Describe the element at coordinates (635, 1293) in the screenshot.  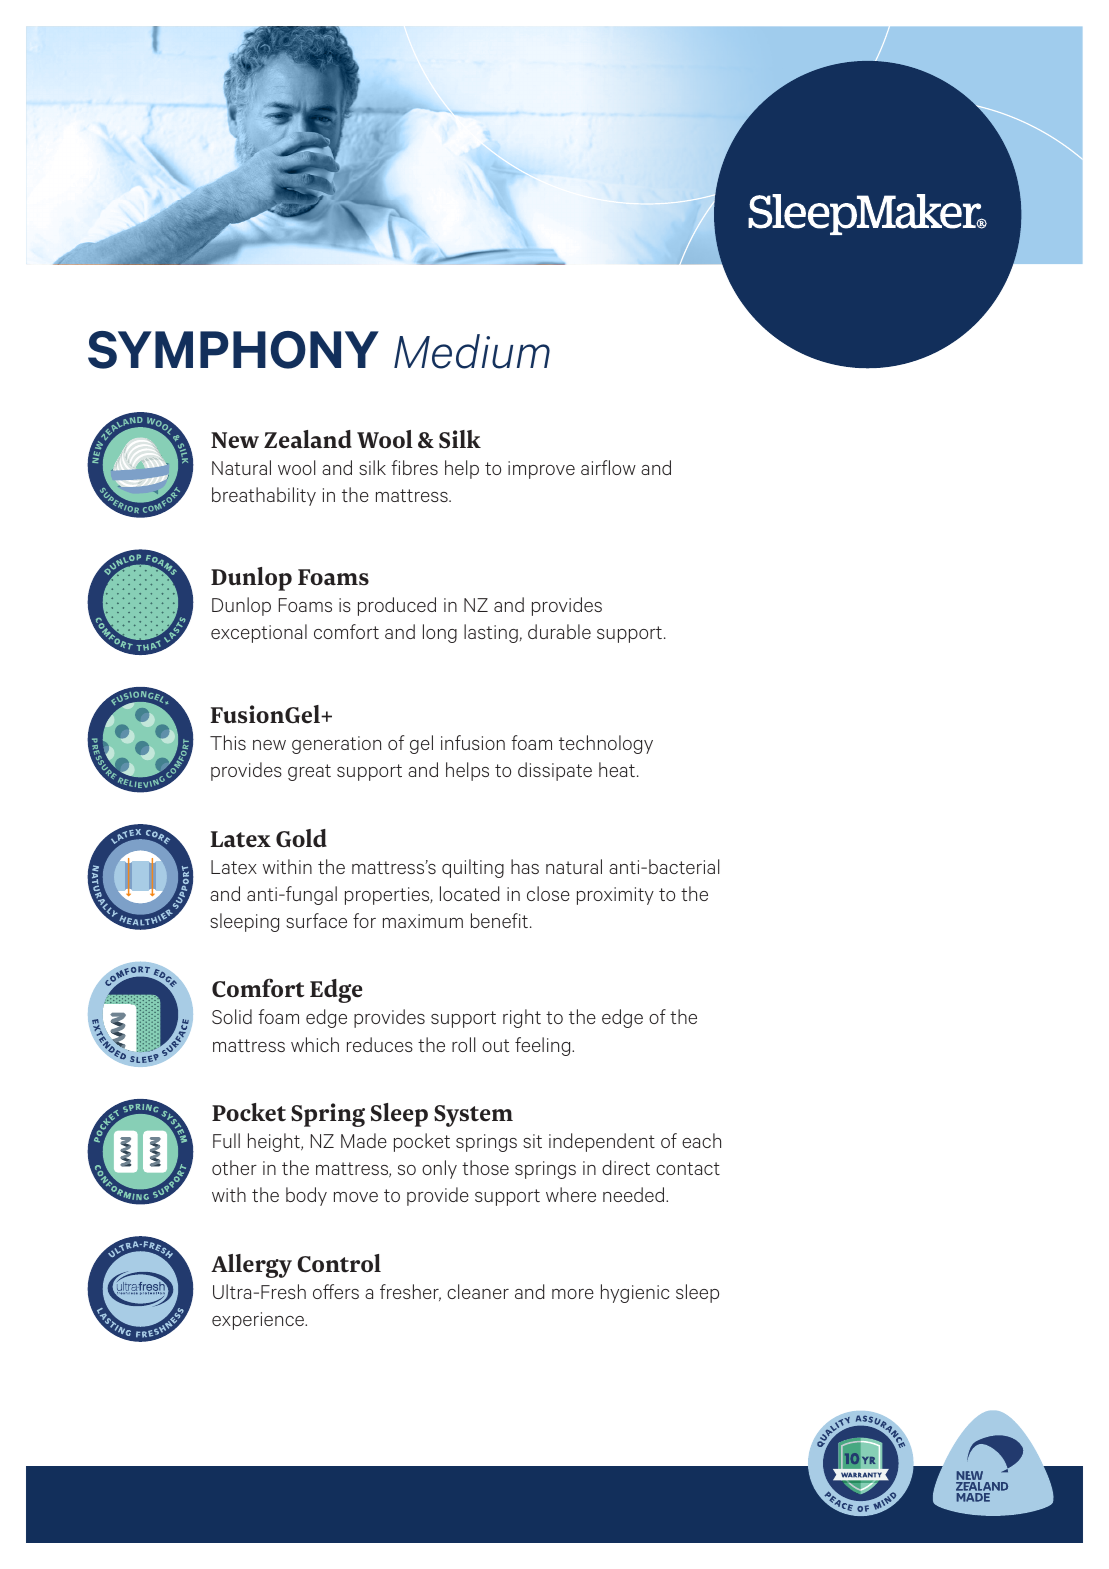
I see `hygienic` at that location.
